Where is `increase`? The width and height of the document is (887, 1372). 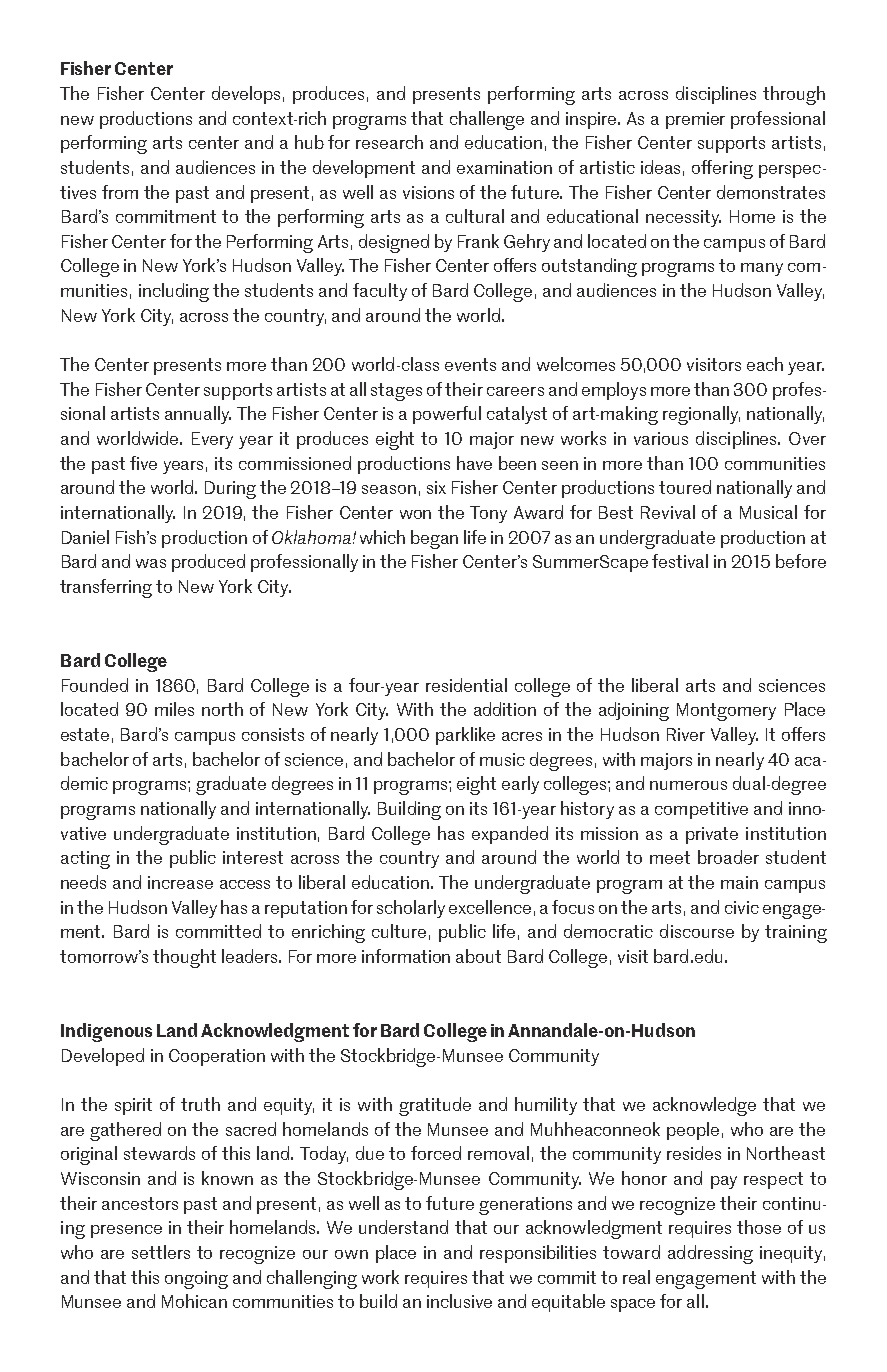 increase is located at coordinates (180, 882).
